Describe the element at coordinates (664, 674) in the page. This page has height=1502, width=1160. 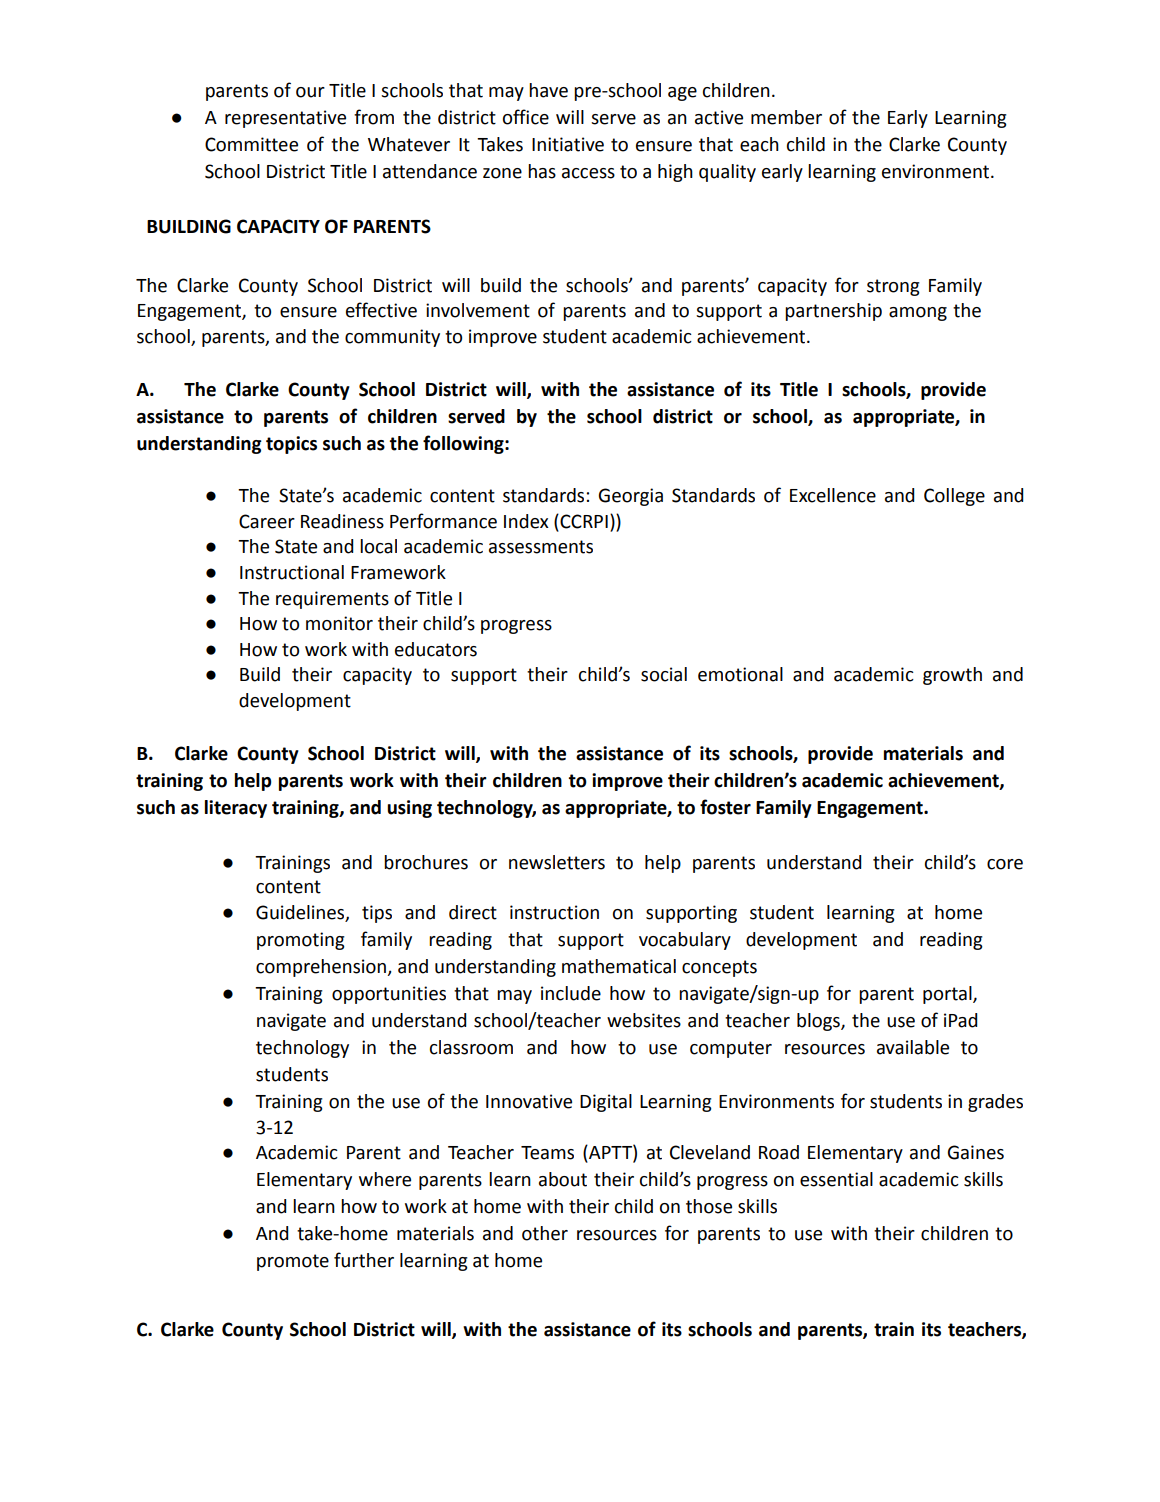
I see `social` at that location.
